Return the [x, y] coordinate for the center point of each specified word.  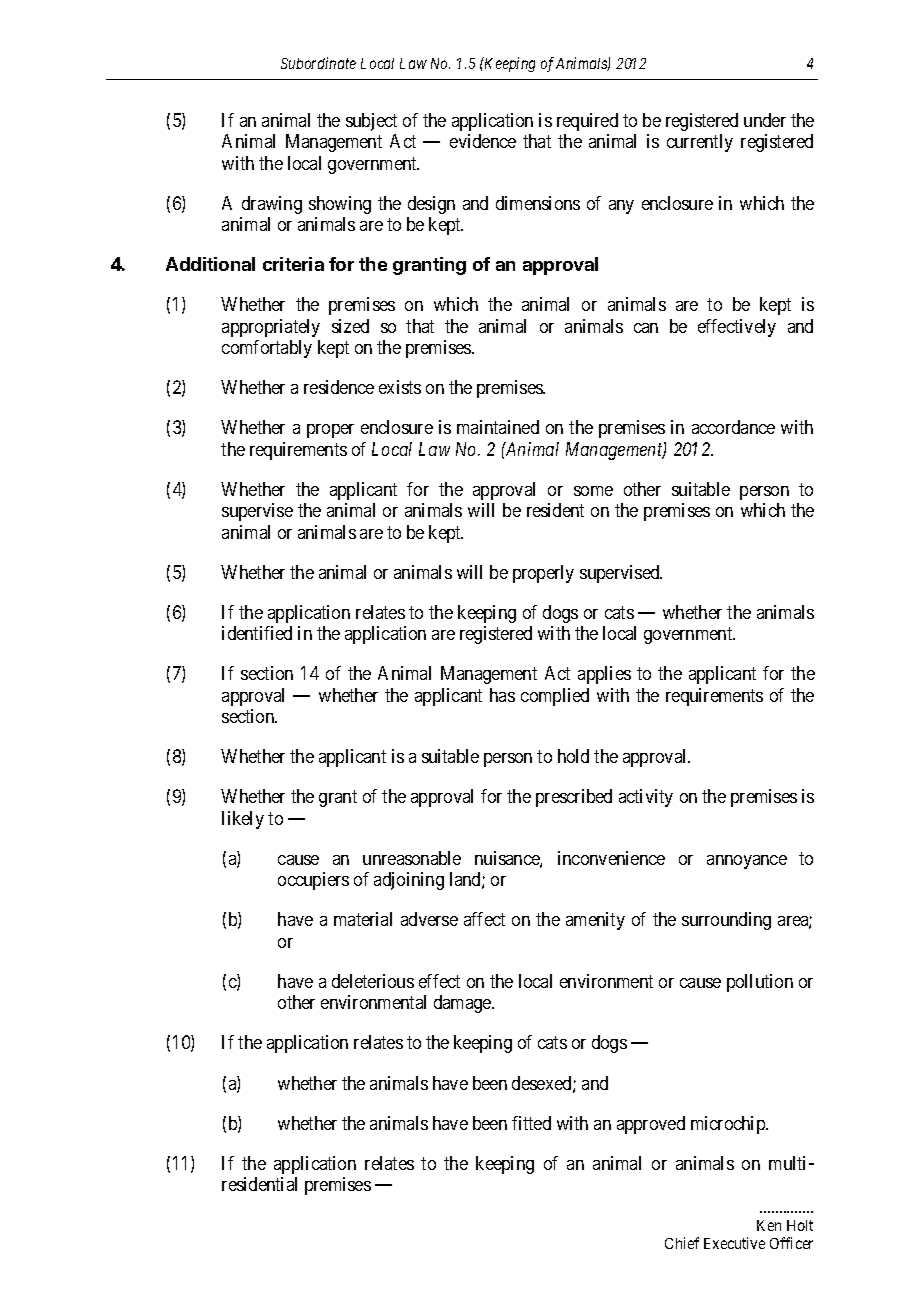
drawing [272, 205]
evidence [483, 141]
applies [604, 675]
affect [484, 919]
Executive [734, 1243]
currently [700, 143]
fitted [531, 1123]
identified [257, 633]
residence [339, 387]
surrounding [726, 921]
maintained [498, 427]
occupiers [313, 881]
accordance [733, 427]
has [502, 695]
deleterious [373, 981]
